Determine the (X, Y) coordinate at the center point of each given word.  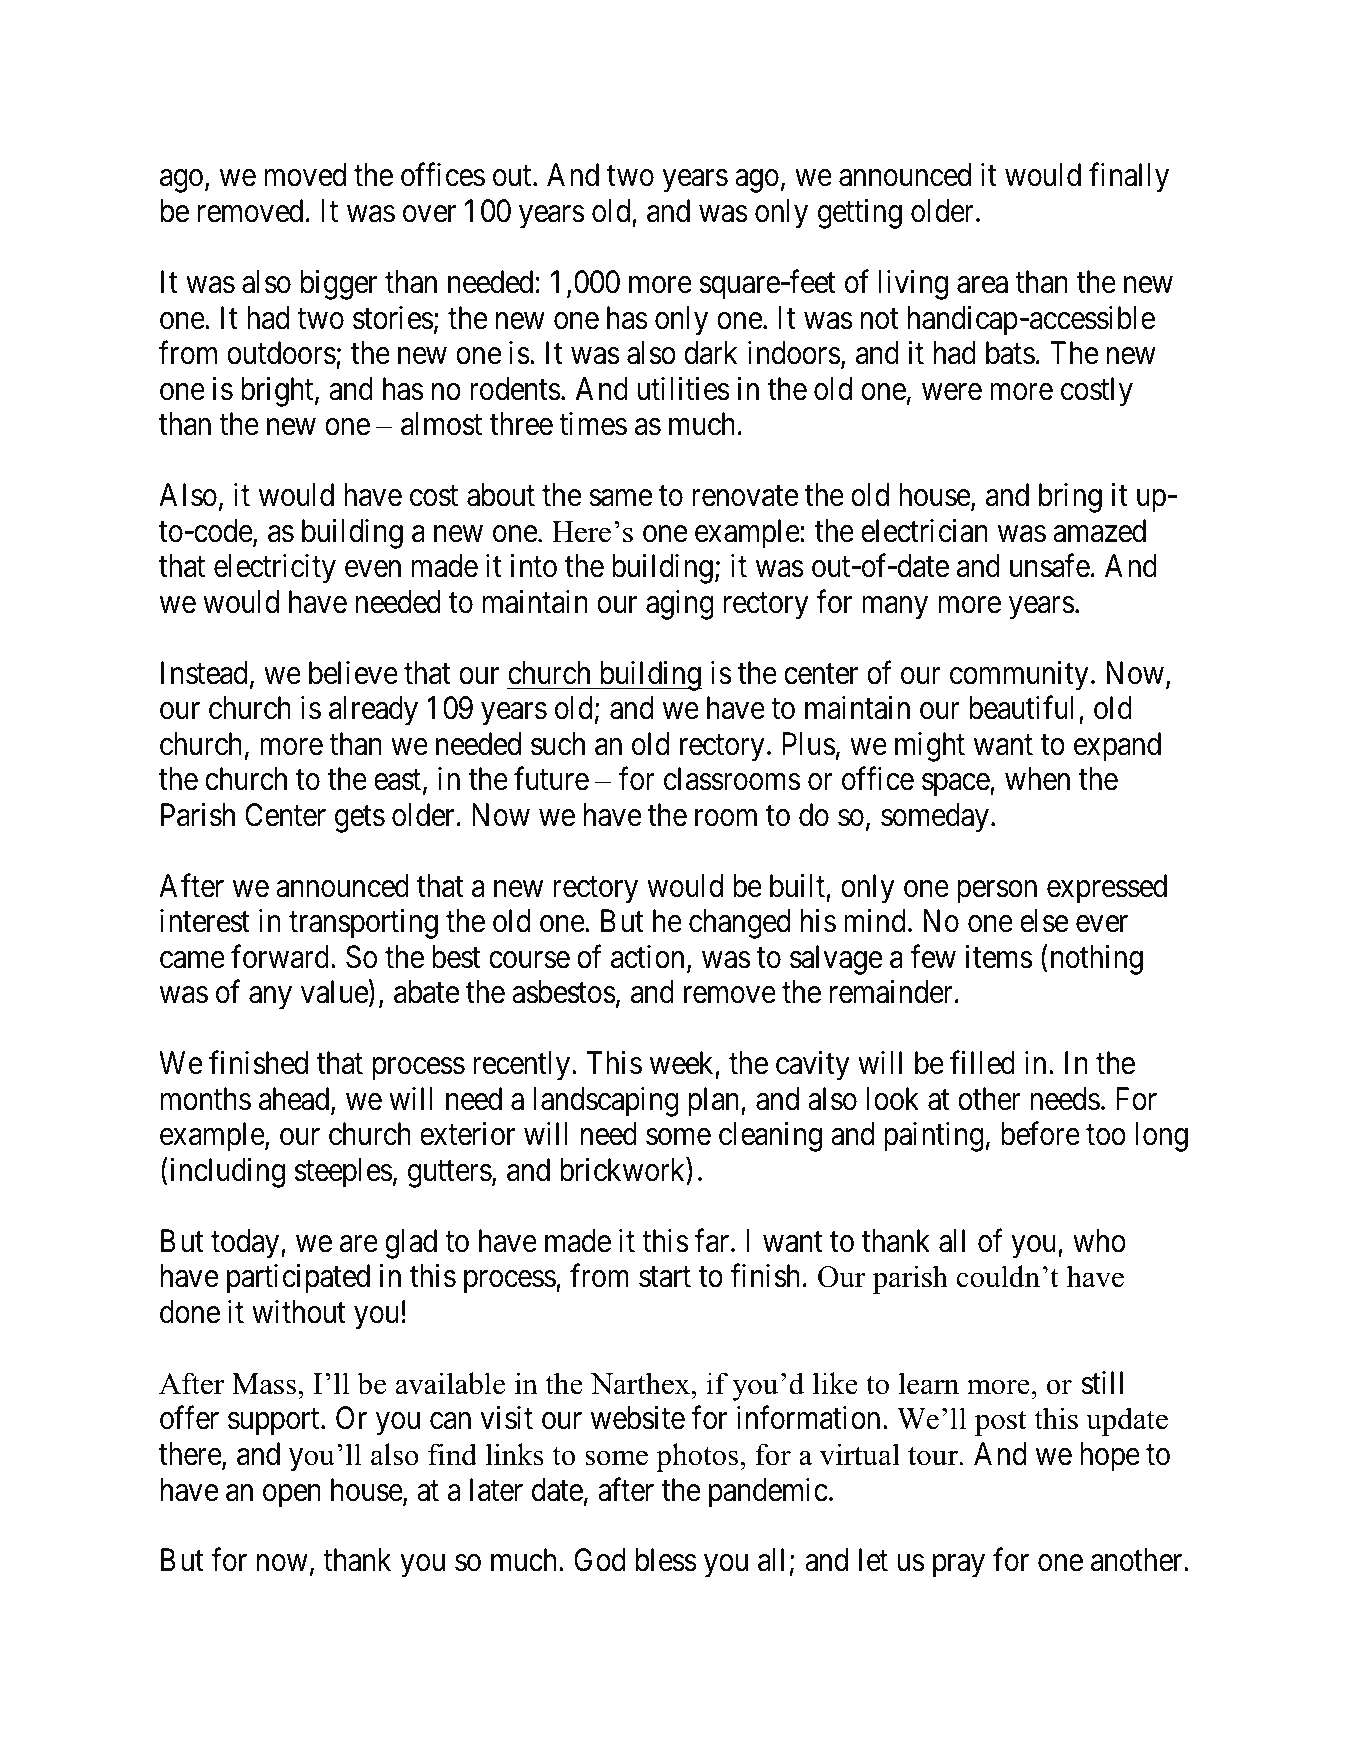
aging (680, 605)
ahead (295, 1100)
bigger (339, 285)
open (292, 1496)
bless (666, 1560)
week (683, 1064)
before (1040, 1134)
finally (1129, 178)
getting (860, 214)
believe (353, 673)
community (1019, 675)
